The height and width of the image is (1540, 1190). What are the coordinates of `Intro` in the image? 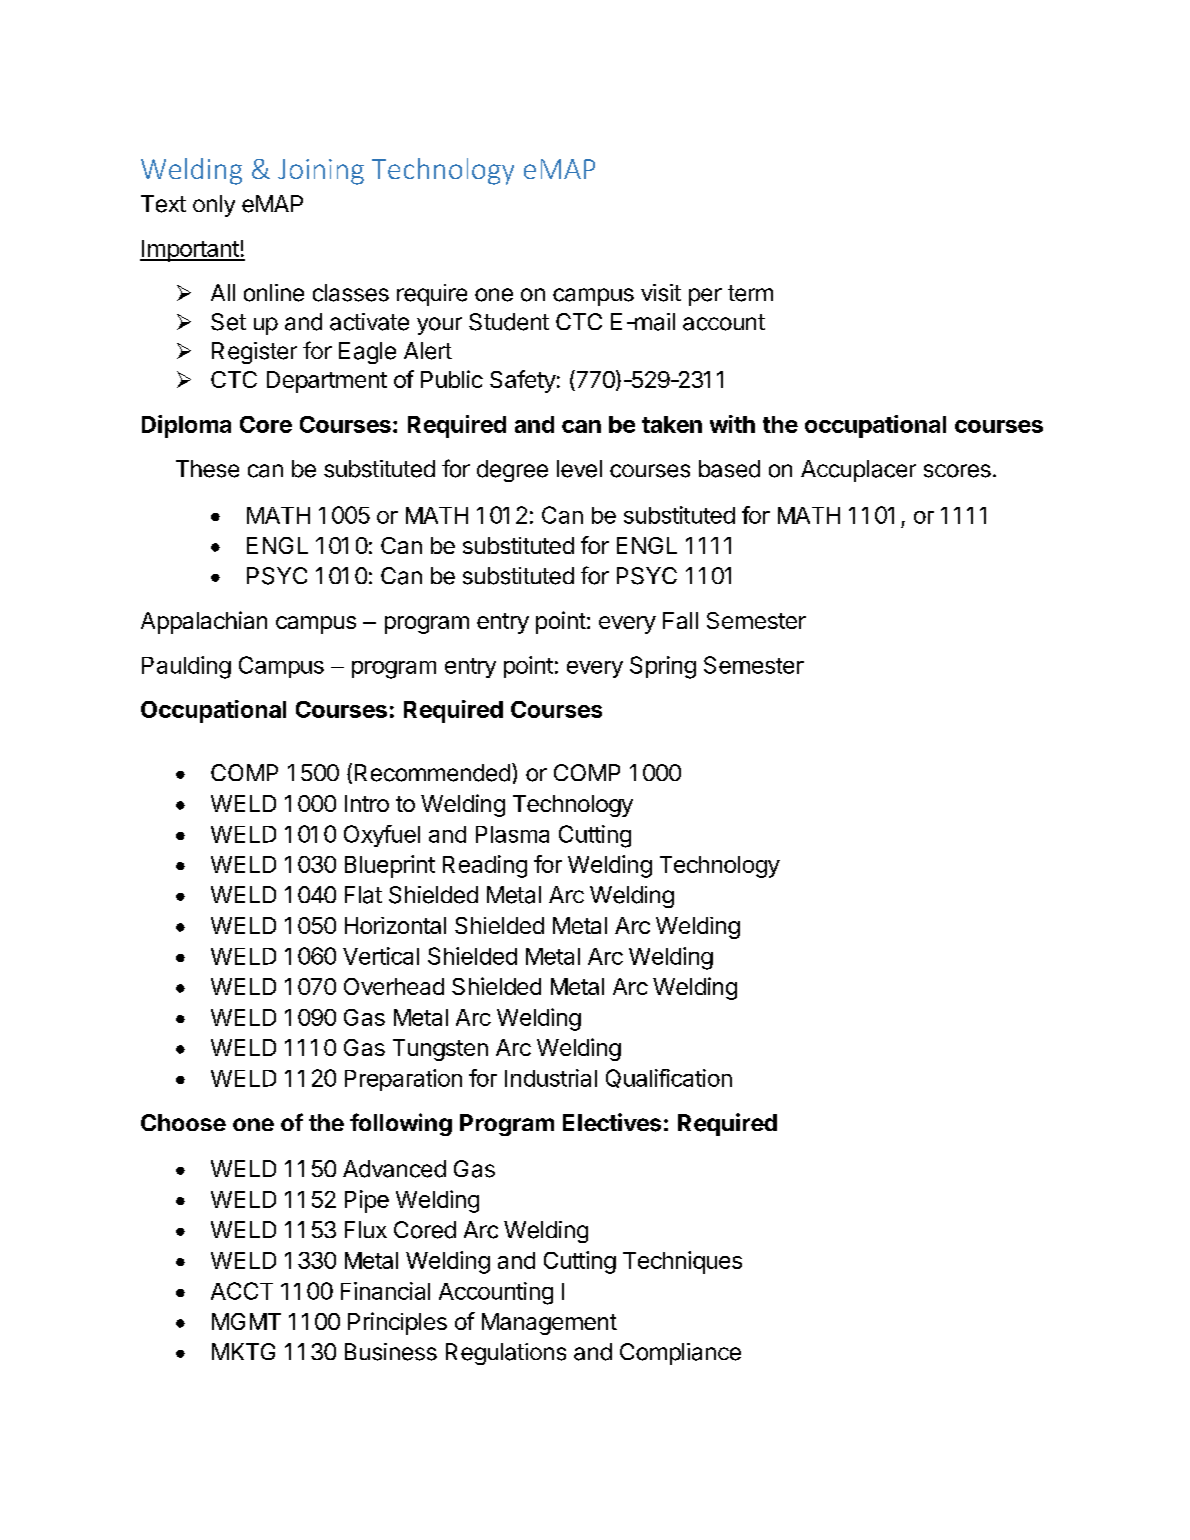 It's located at (367, 803).
